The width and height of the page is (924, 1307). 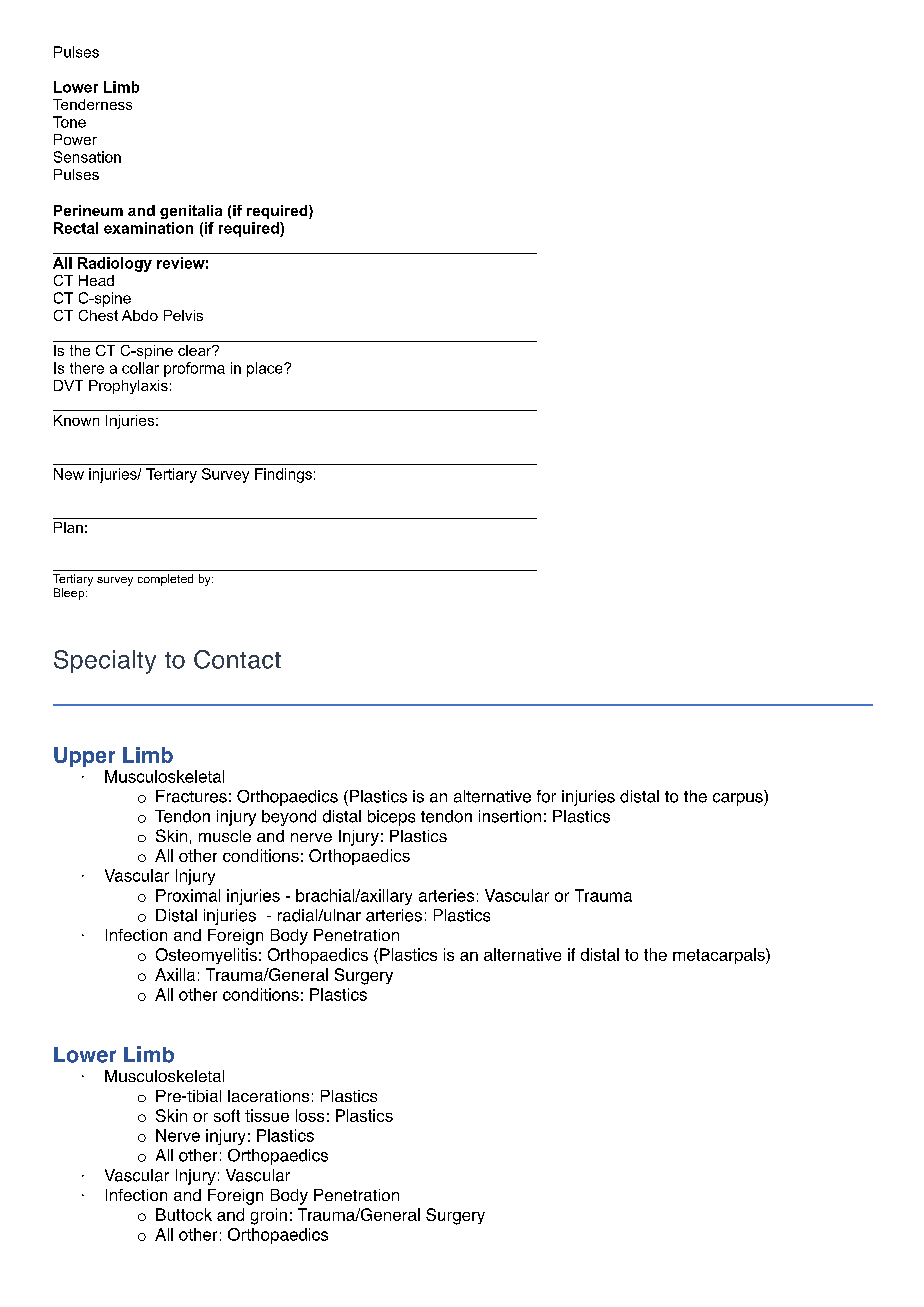 What do you see at coordinates (510, 816) in the page?
I see `insertion` at bounding box center [510, 816].
